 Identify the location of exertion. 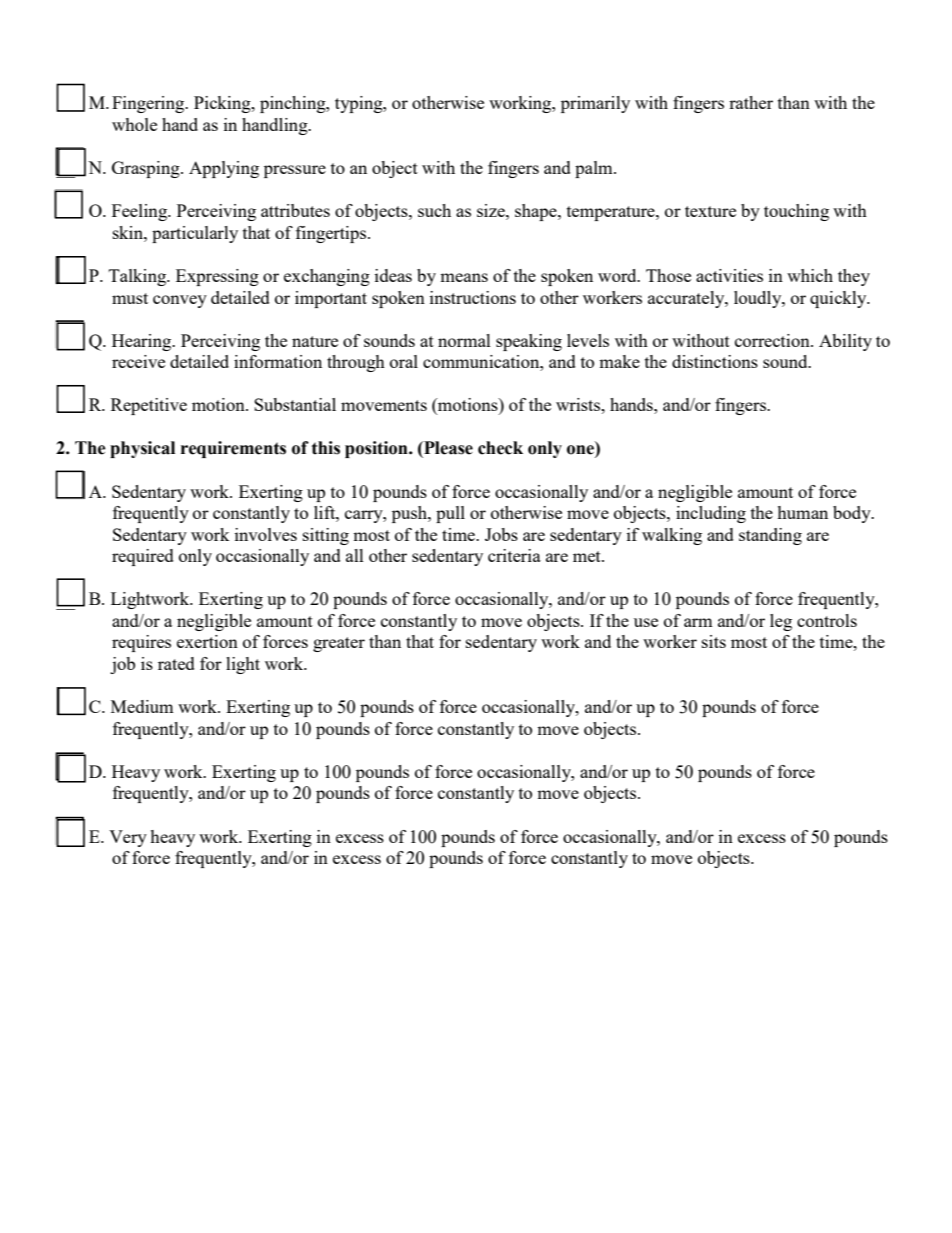
(207, 641).
